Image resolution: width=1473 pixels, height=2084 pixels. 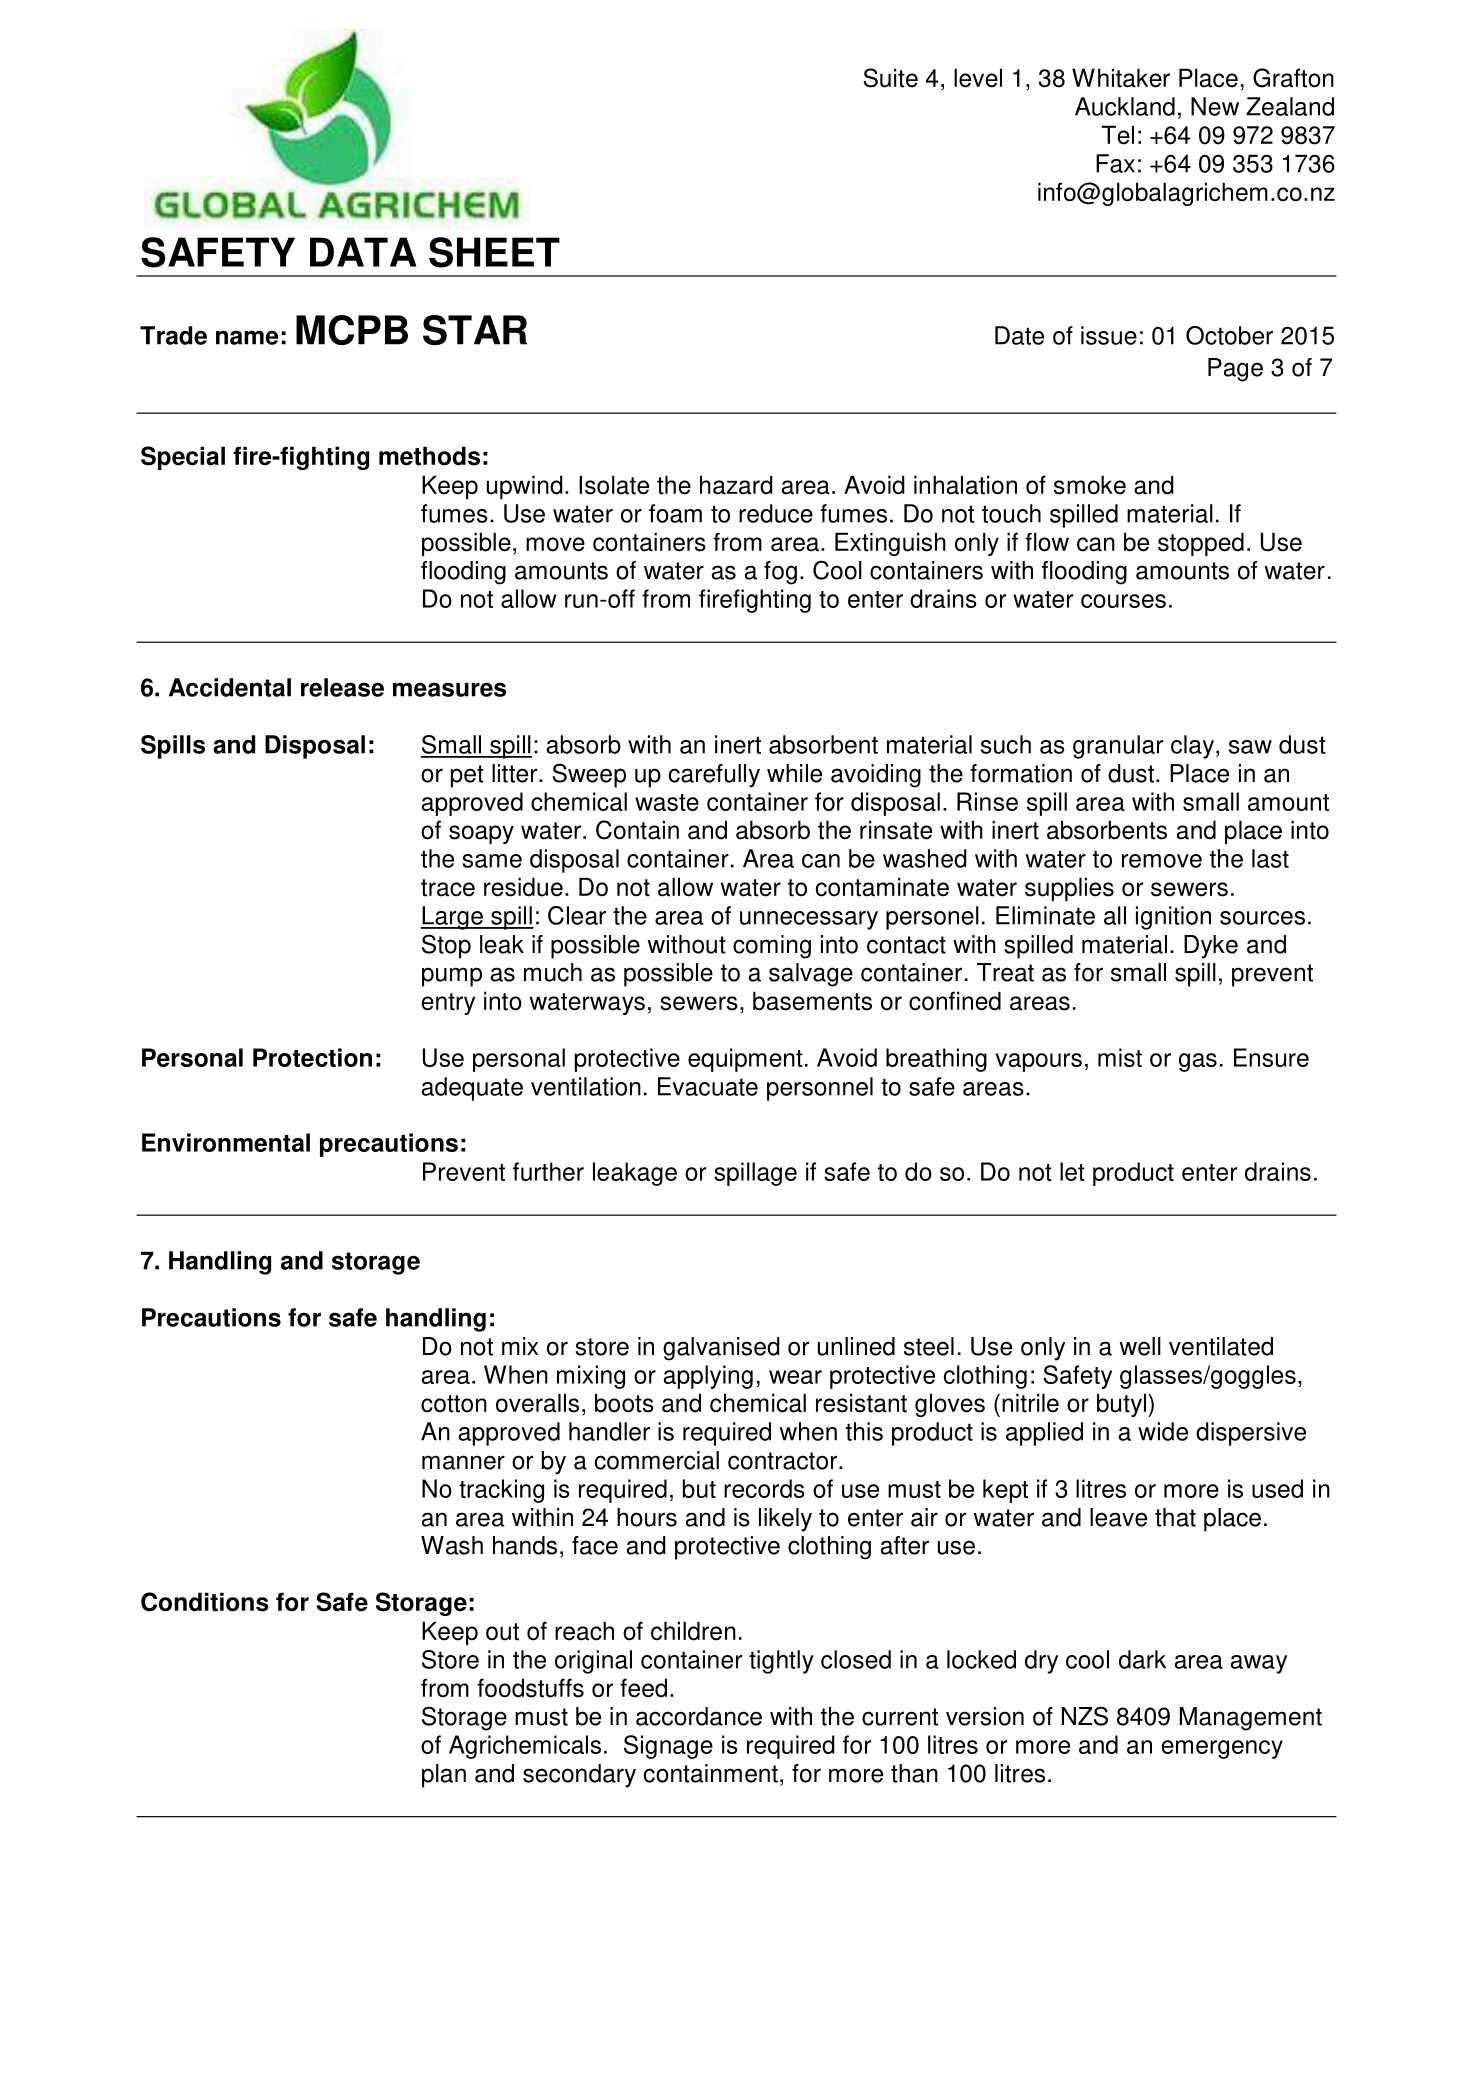 I want to click on Large, so click(x=453, y=918).
